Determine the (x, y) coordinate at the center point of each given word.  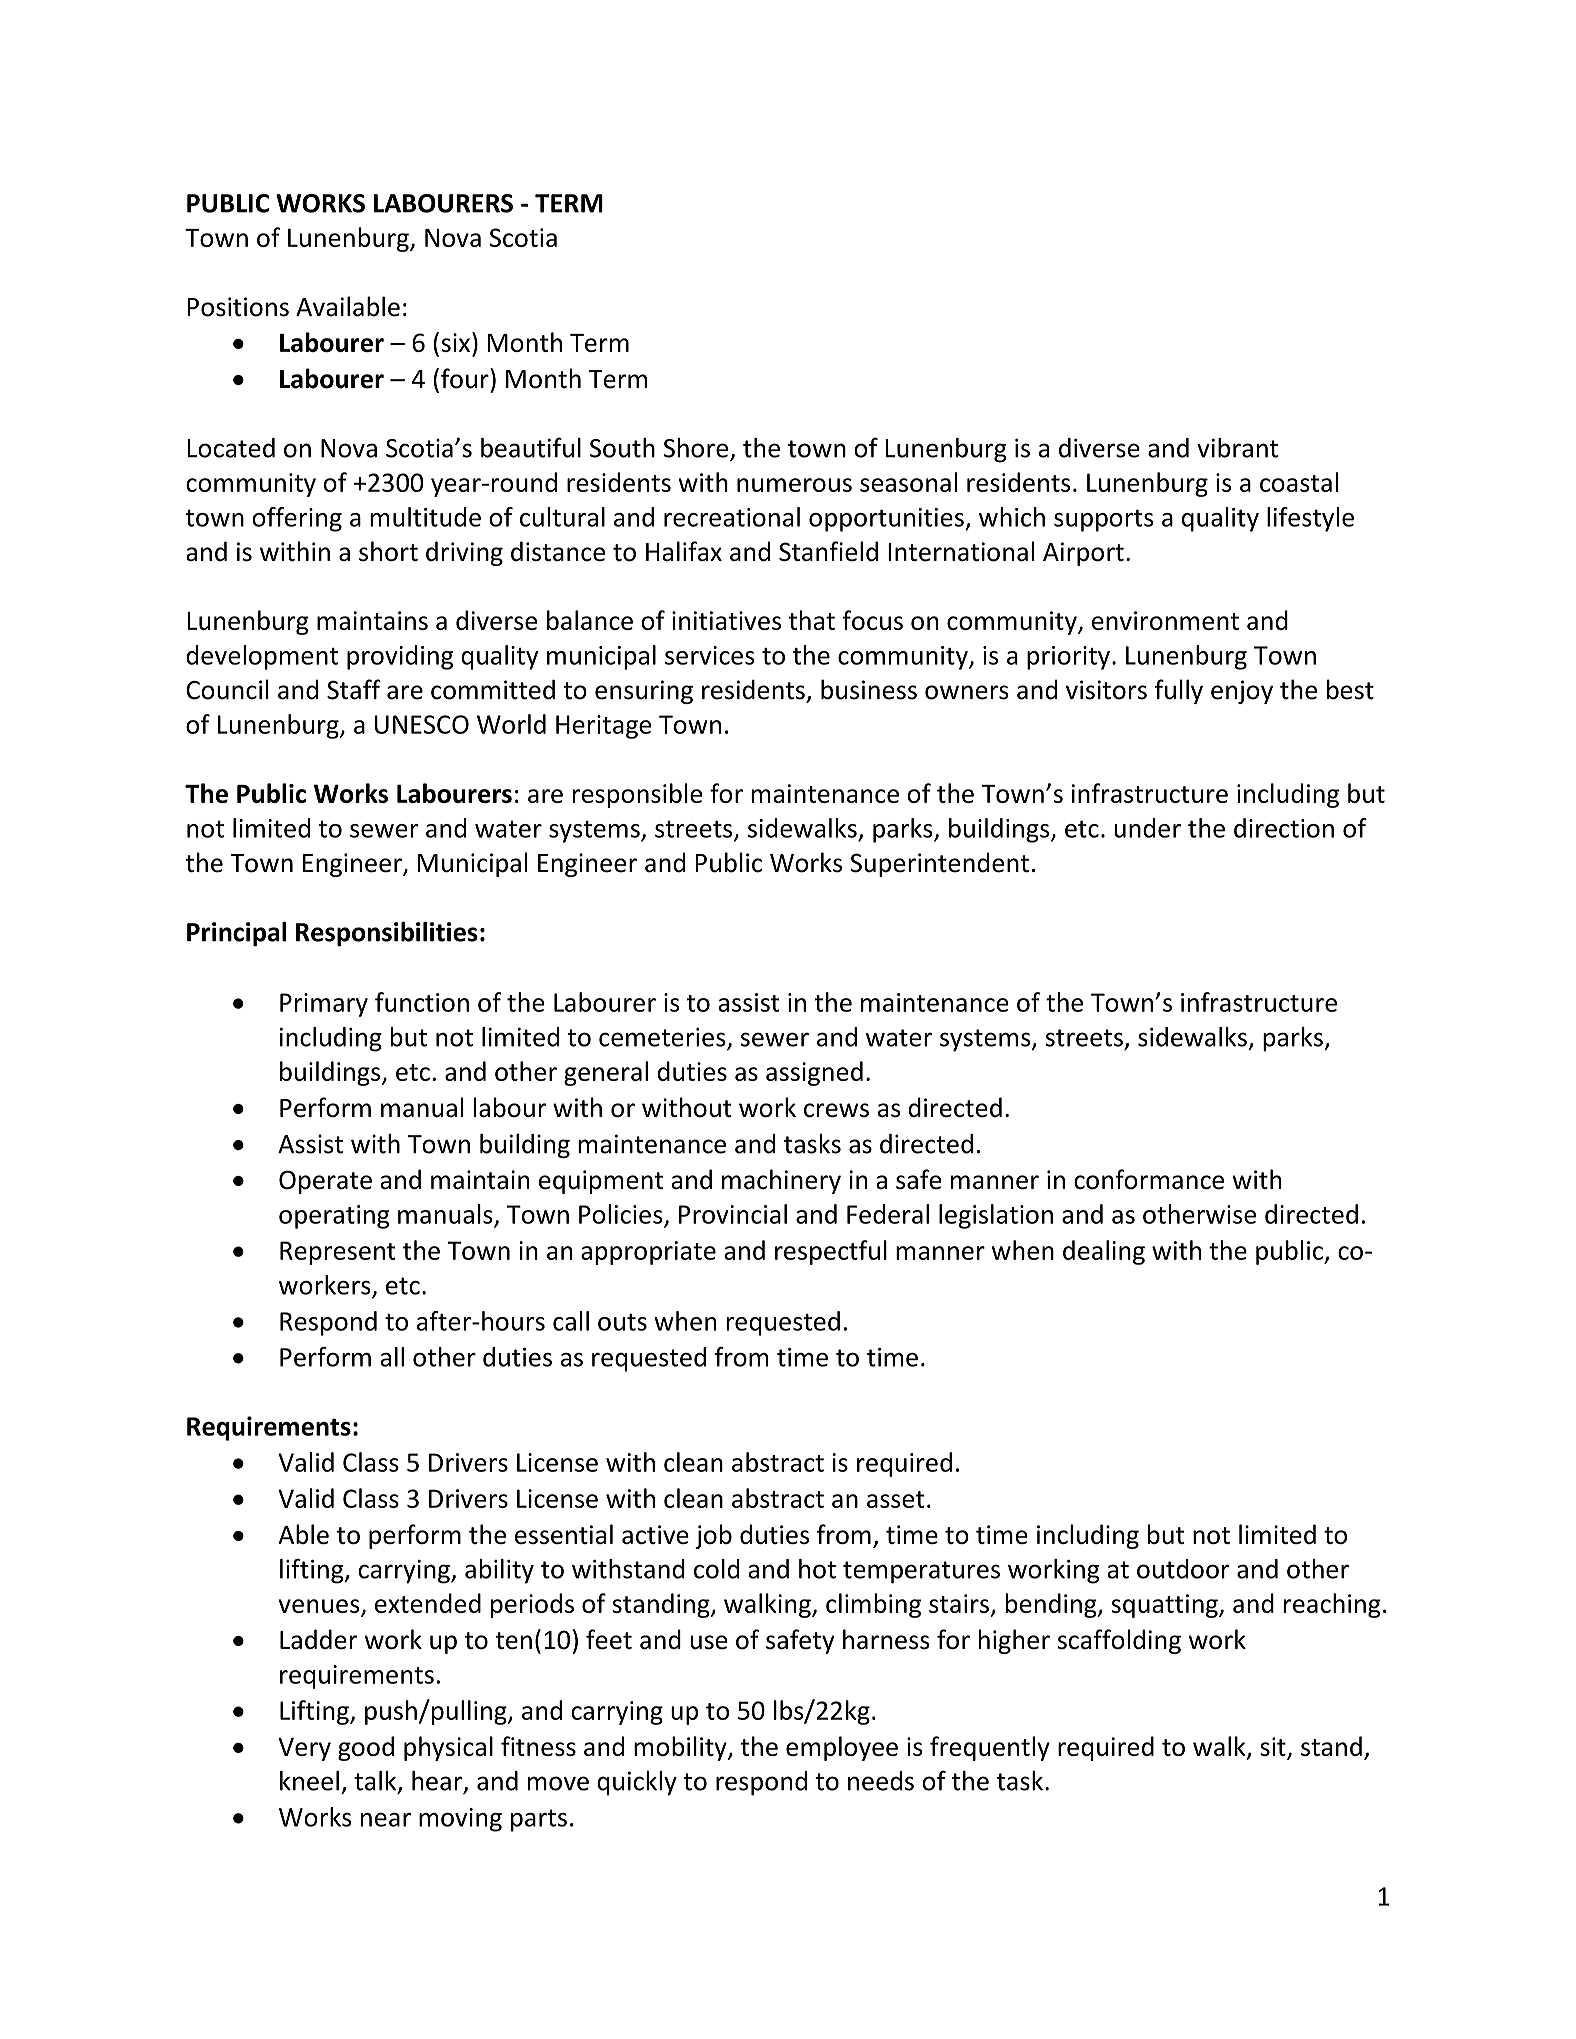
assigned (814, 1073)
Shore (697, 449)
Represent (338, 1253)
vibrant (1237, 448)
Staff (354, 689)
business (869, 689)
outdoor (1183, 1569)
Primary (324, 1005)
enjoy (1242, 692)
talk (376, 1782)
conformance (1149, 1179)
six (456, 342)
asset (895, 1499)
